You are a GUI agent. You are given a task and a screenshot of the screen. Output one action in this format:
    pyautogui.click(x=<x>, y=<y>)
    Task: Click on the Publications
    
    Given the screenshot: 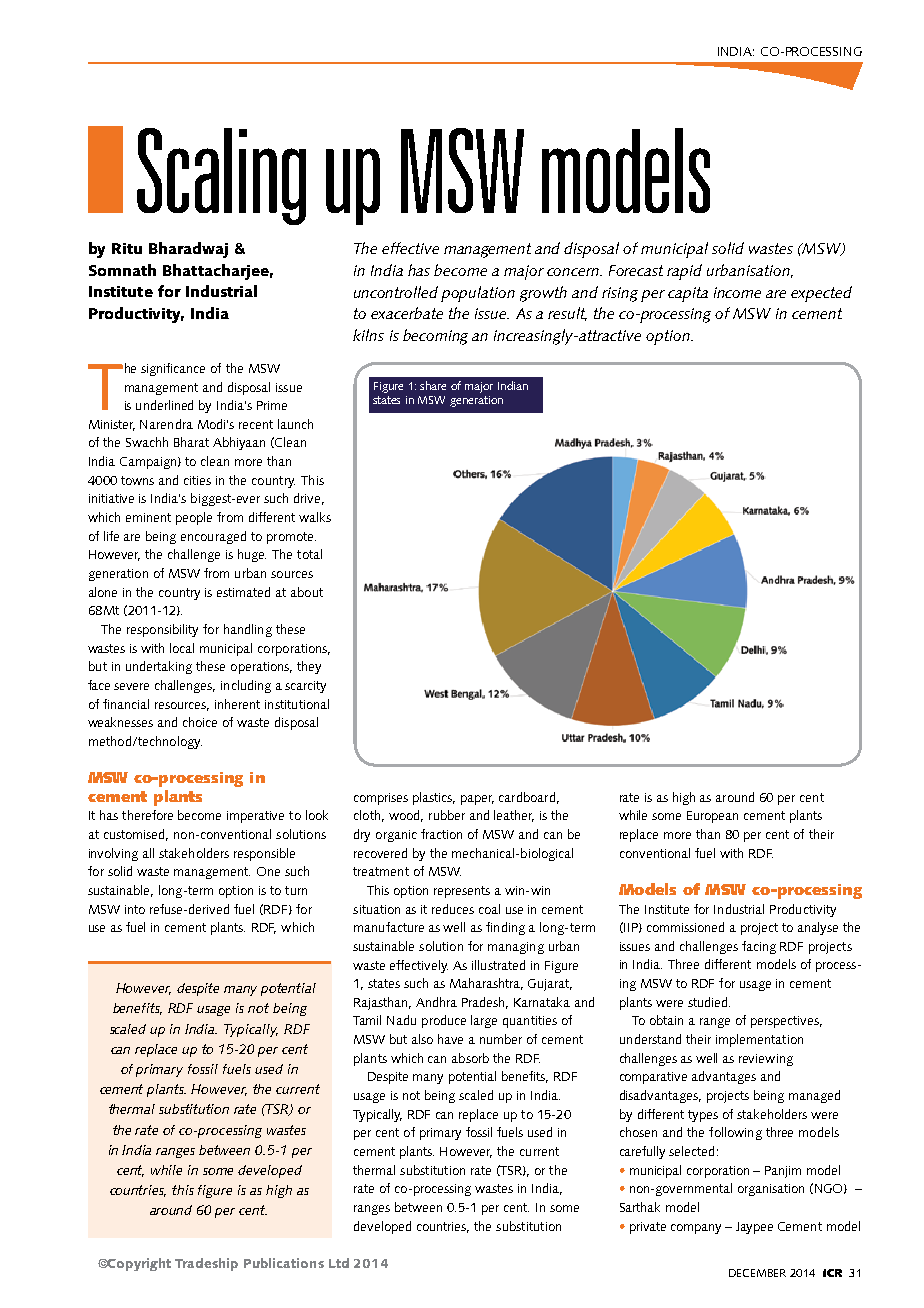 What is the action you would take?
    pyautogui.click(x=284, y=1263)
